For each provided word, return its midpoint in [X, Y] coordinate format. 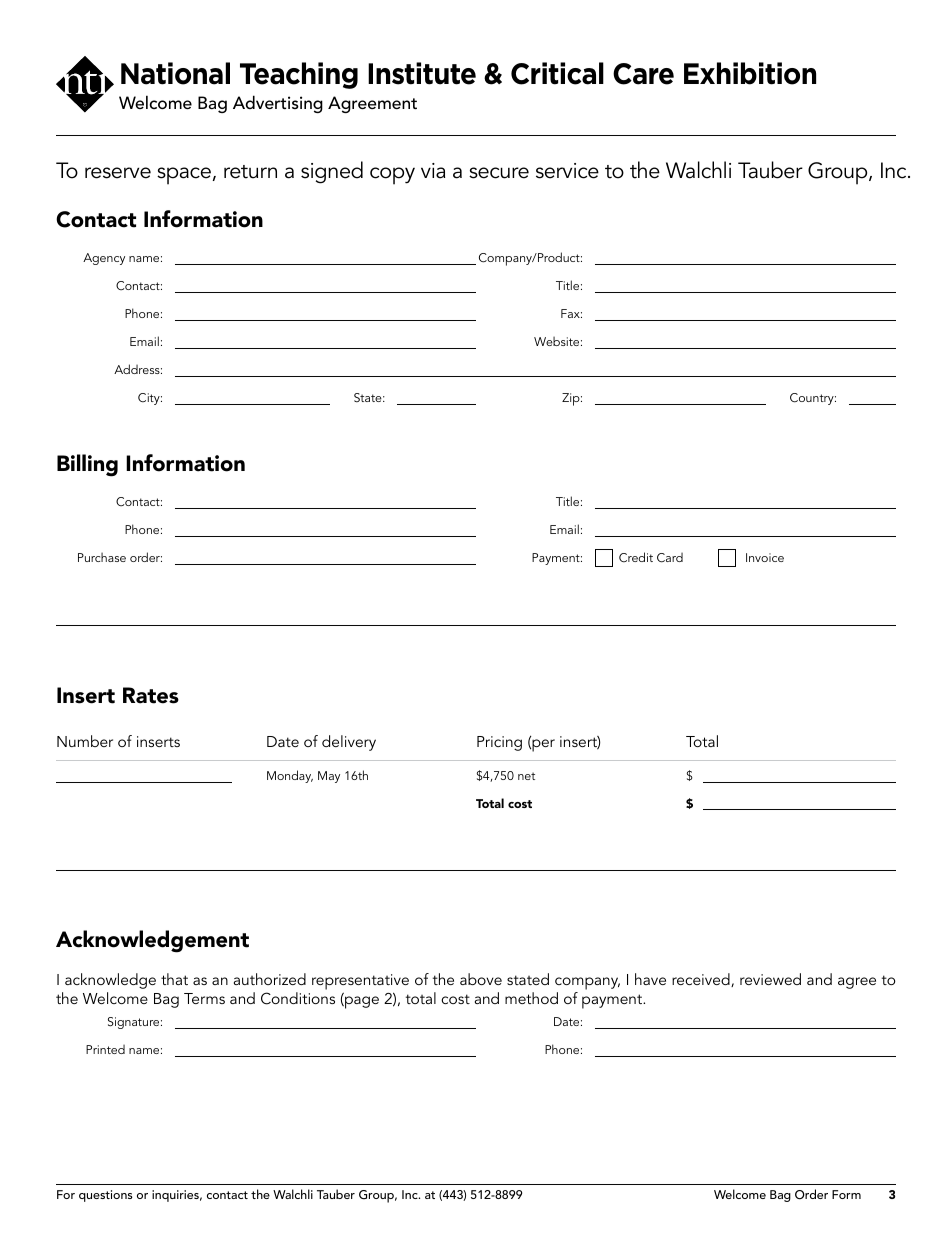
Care [643, 74]
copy [392, 176]
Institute [422, 73]
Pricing [499, 743]
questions [106, 1196]
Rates [151, 695]
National [175, 73]
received [702, 980]
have [650, 979]
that [174, 979]
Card [670, 558]
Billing [87, 465]
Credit [636, 557]
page [361, 1002]
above [481, 979]
